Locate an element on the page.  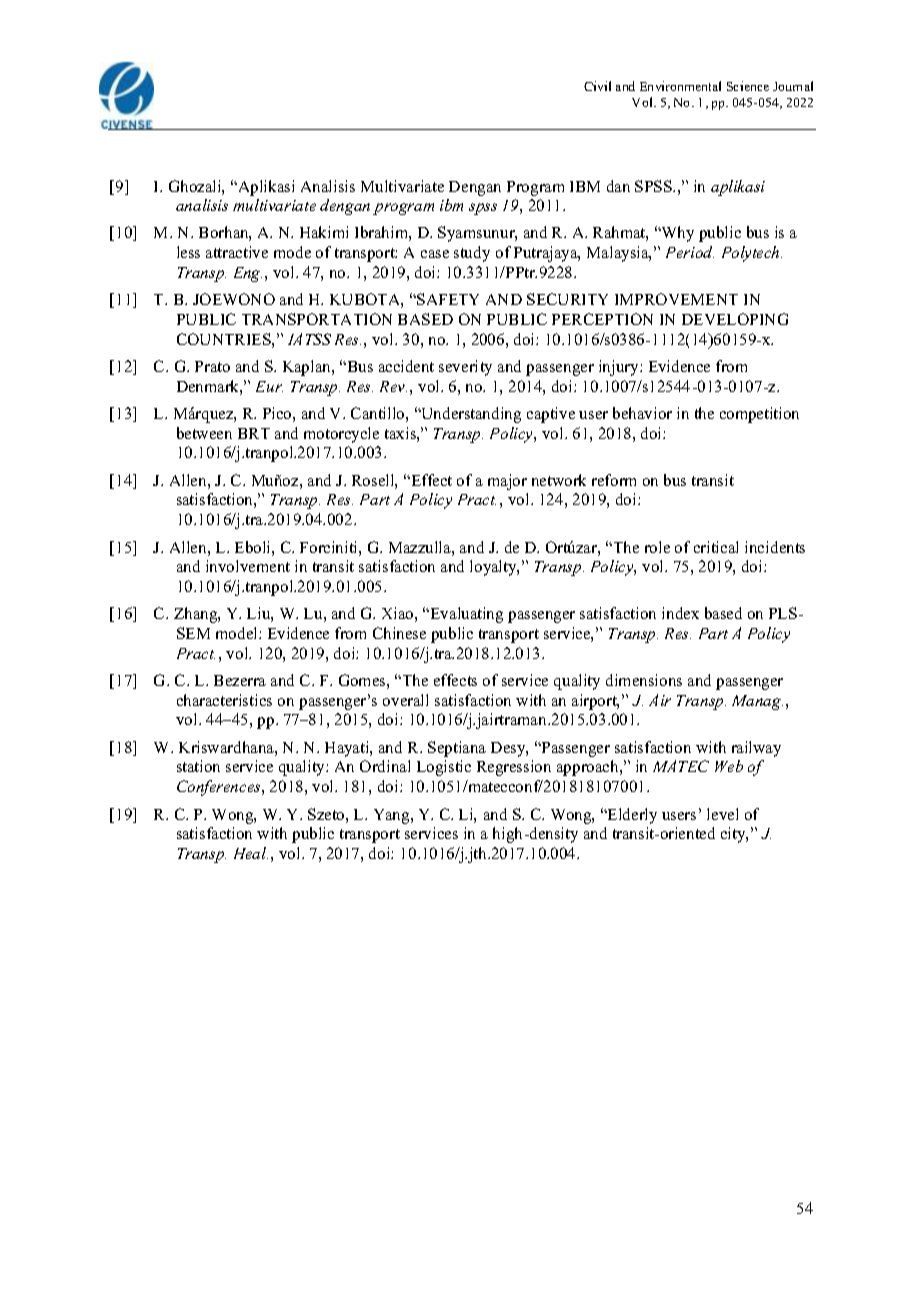
index is located at coordinates (680, 613).
